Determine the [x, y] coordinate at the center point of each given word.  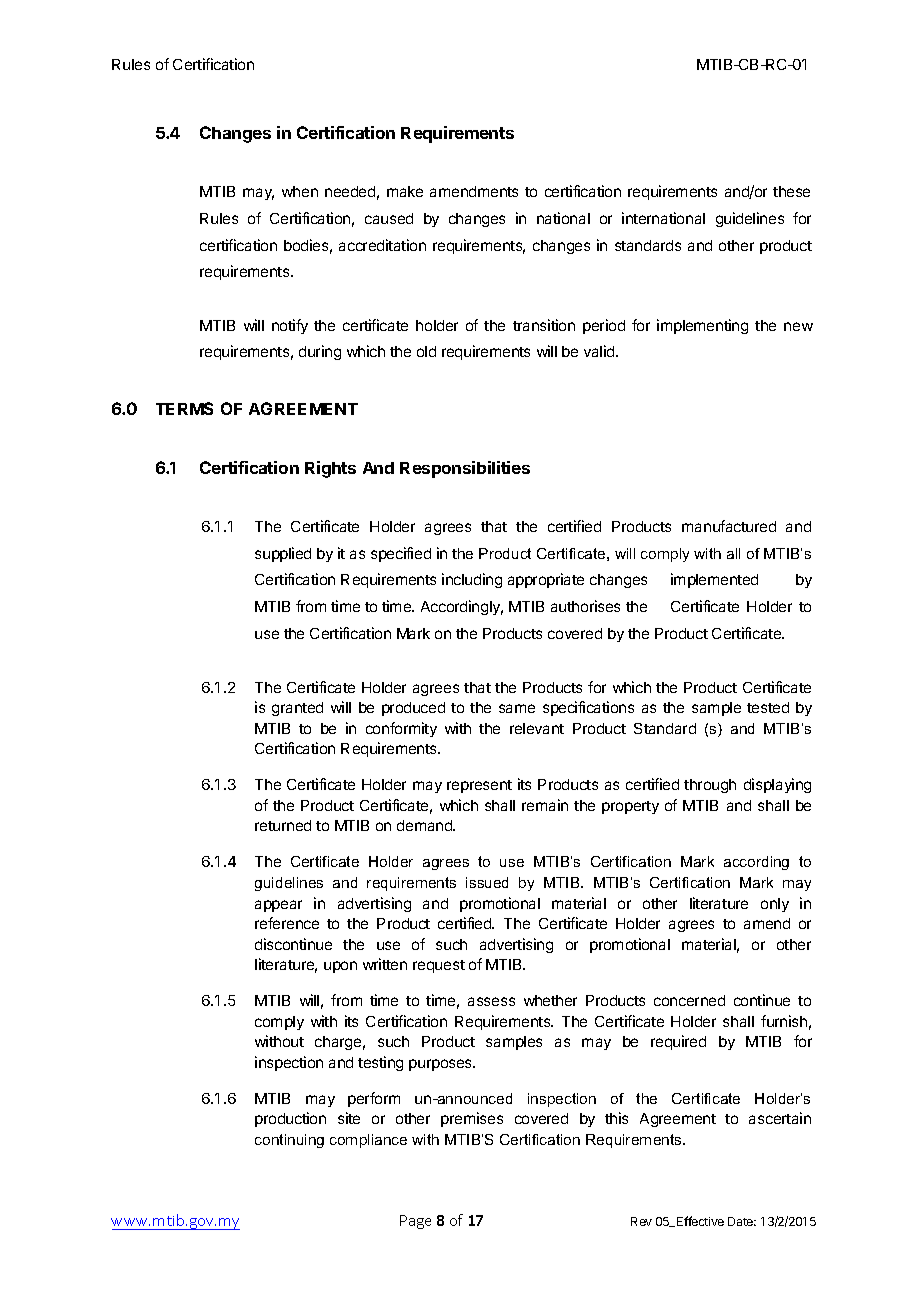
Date [742, 1221]
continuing [289, 1141]
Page [415, 1222]
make [405, 191]
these [791, 191]
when [300, 191]
